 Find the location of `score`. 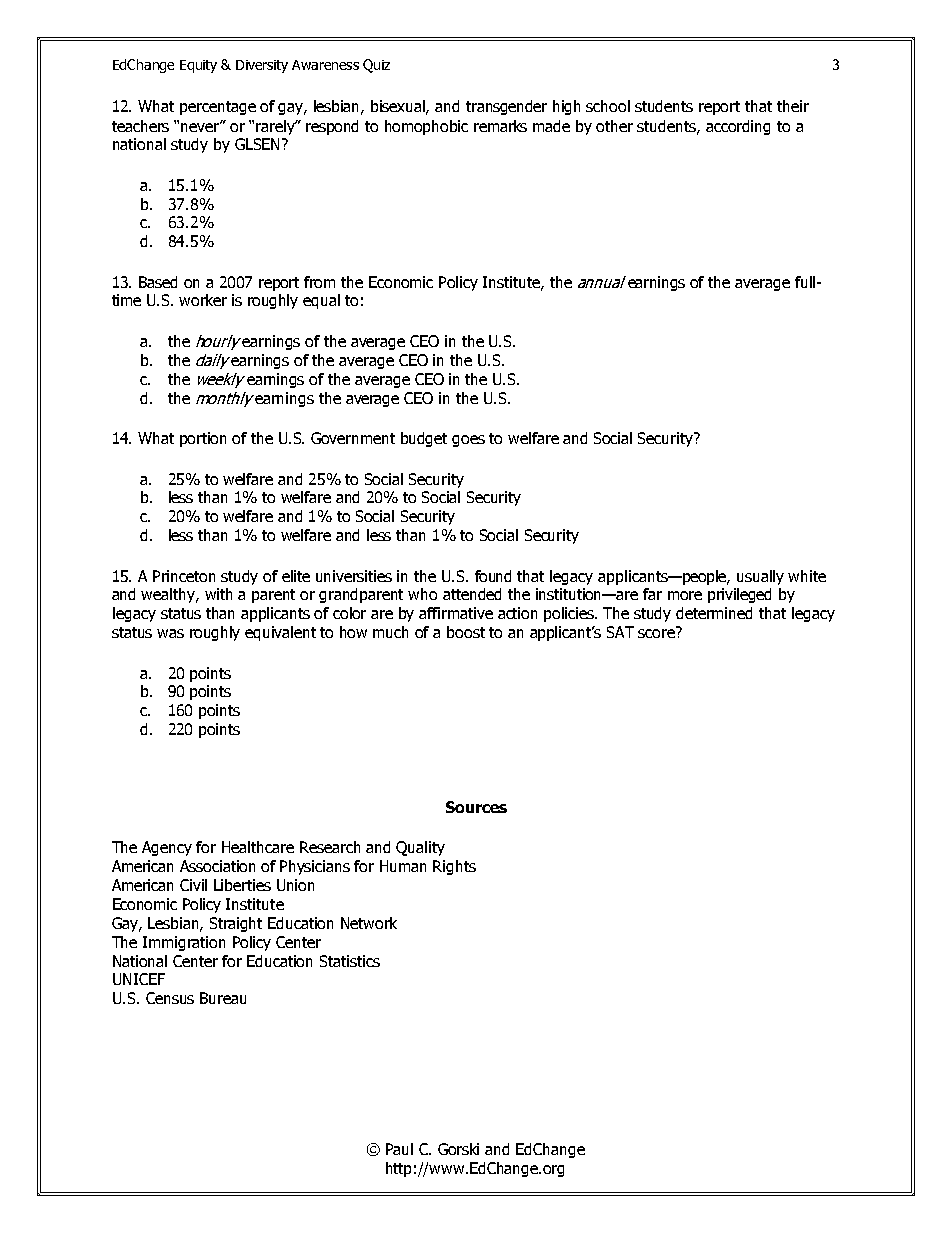

score is located at coordinates (657, 632).
